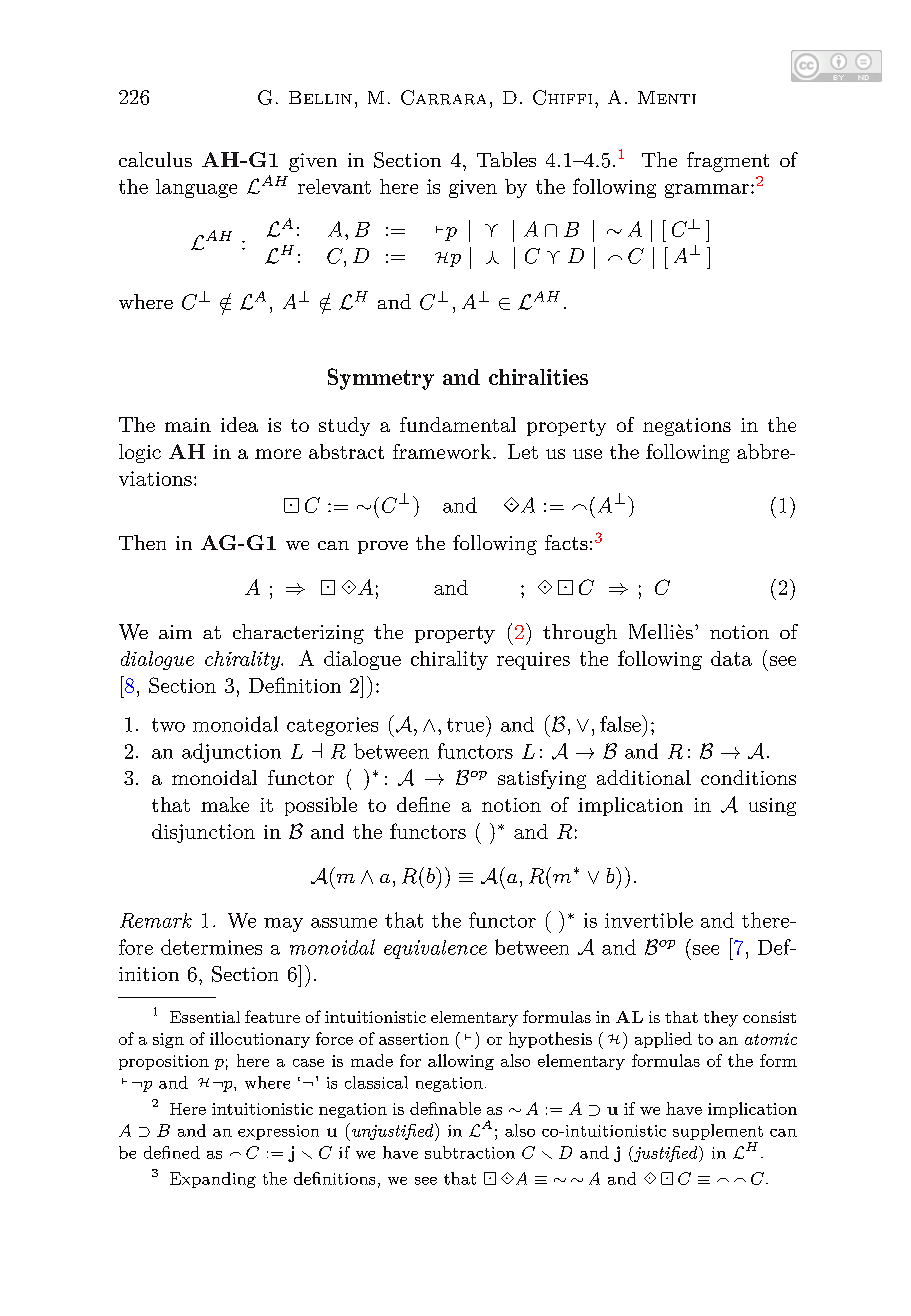 The width and height of the image is (911, 1316). Describe the element at coordinates (533, 661) in the image. I see `requires` at that location.
